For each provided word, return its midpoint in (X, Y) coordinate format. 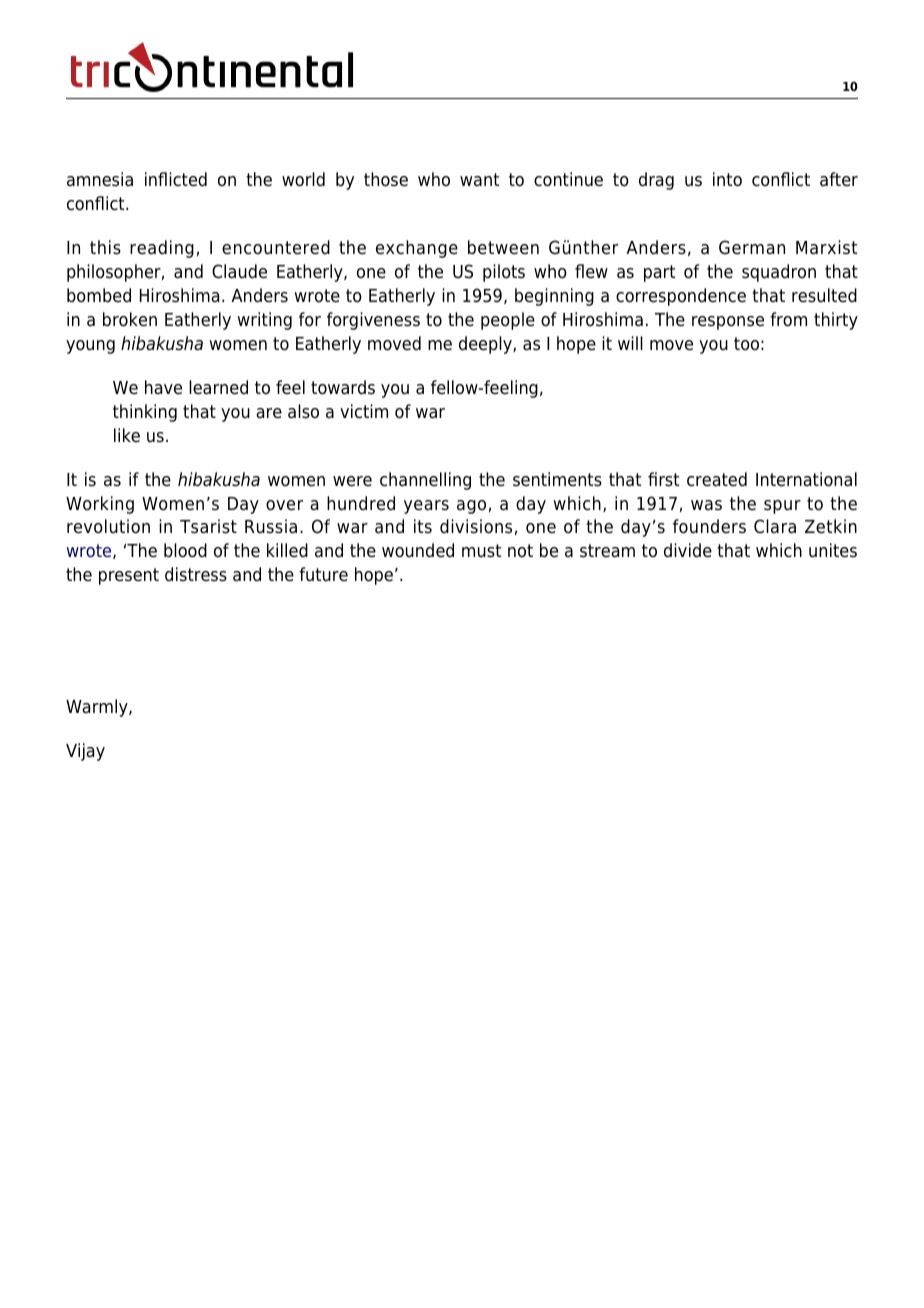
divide (688, 550)
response (728, 323)
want (479, 179)
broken (130, 319)
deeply (486, 345)
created (717, 479)
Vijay (85, 752)
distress (196, 574)
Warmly (98, 708)
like (127, 435)
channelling (425, 481)
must (481, 551)
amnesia (100, 179)
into (727, 179)
